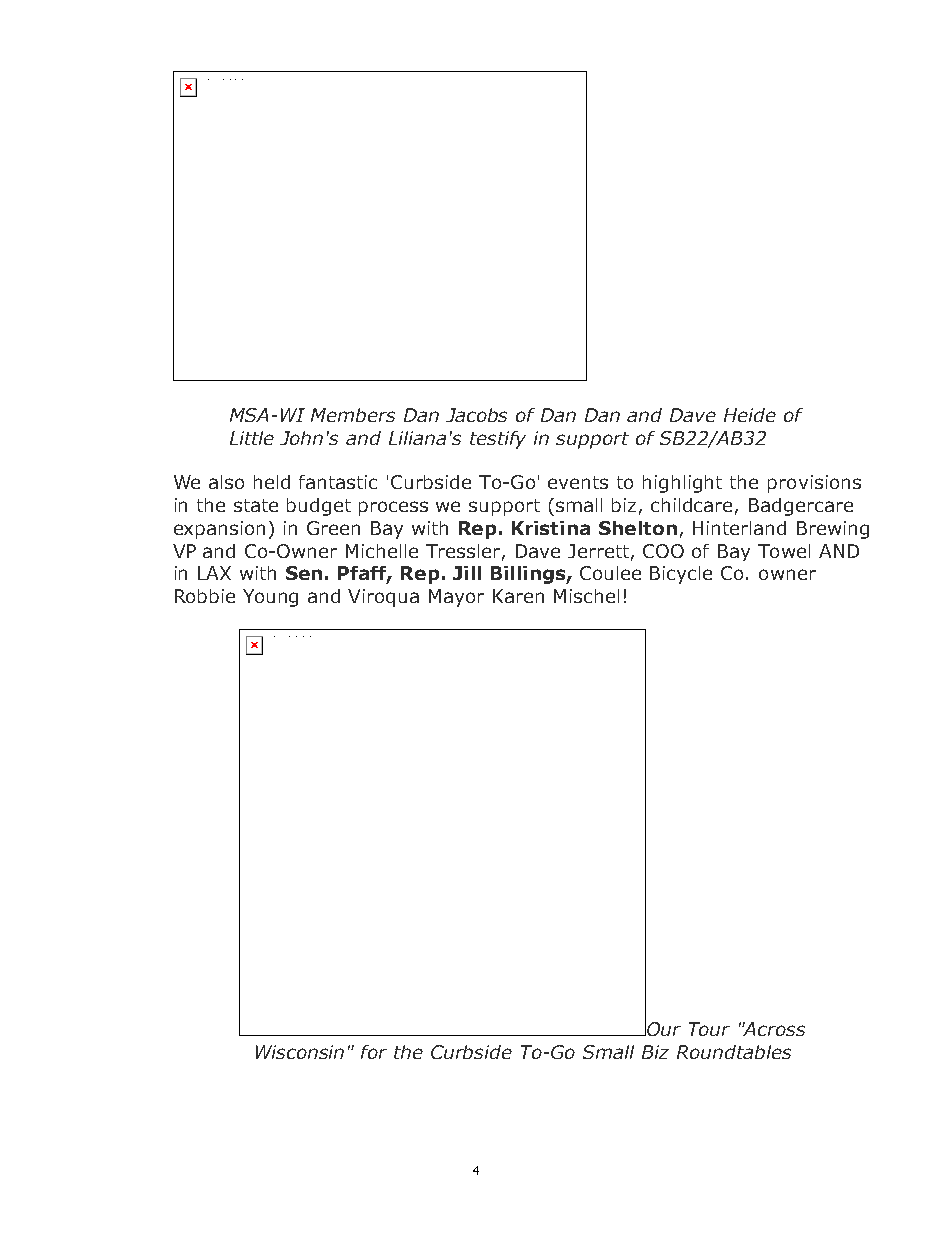 The image size is (952, 1233). What do you see at coordinates (300, 1052) in the screenshot?
I see `Wisconsin` at bounding box center [300, 1052].
